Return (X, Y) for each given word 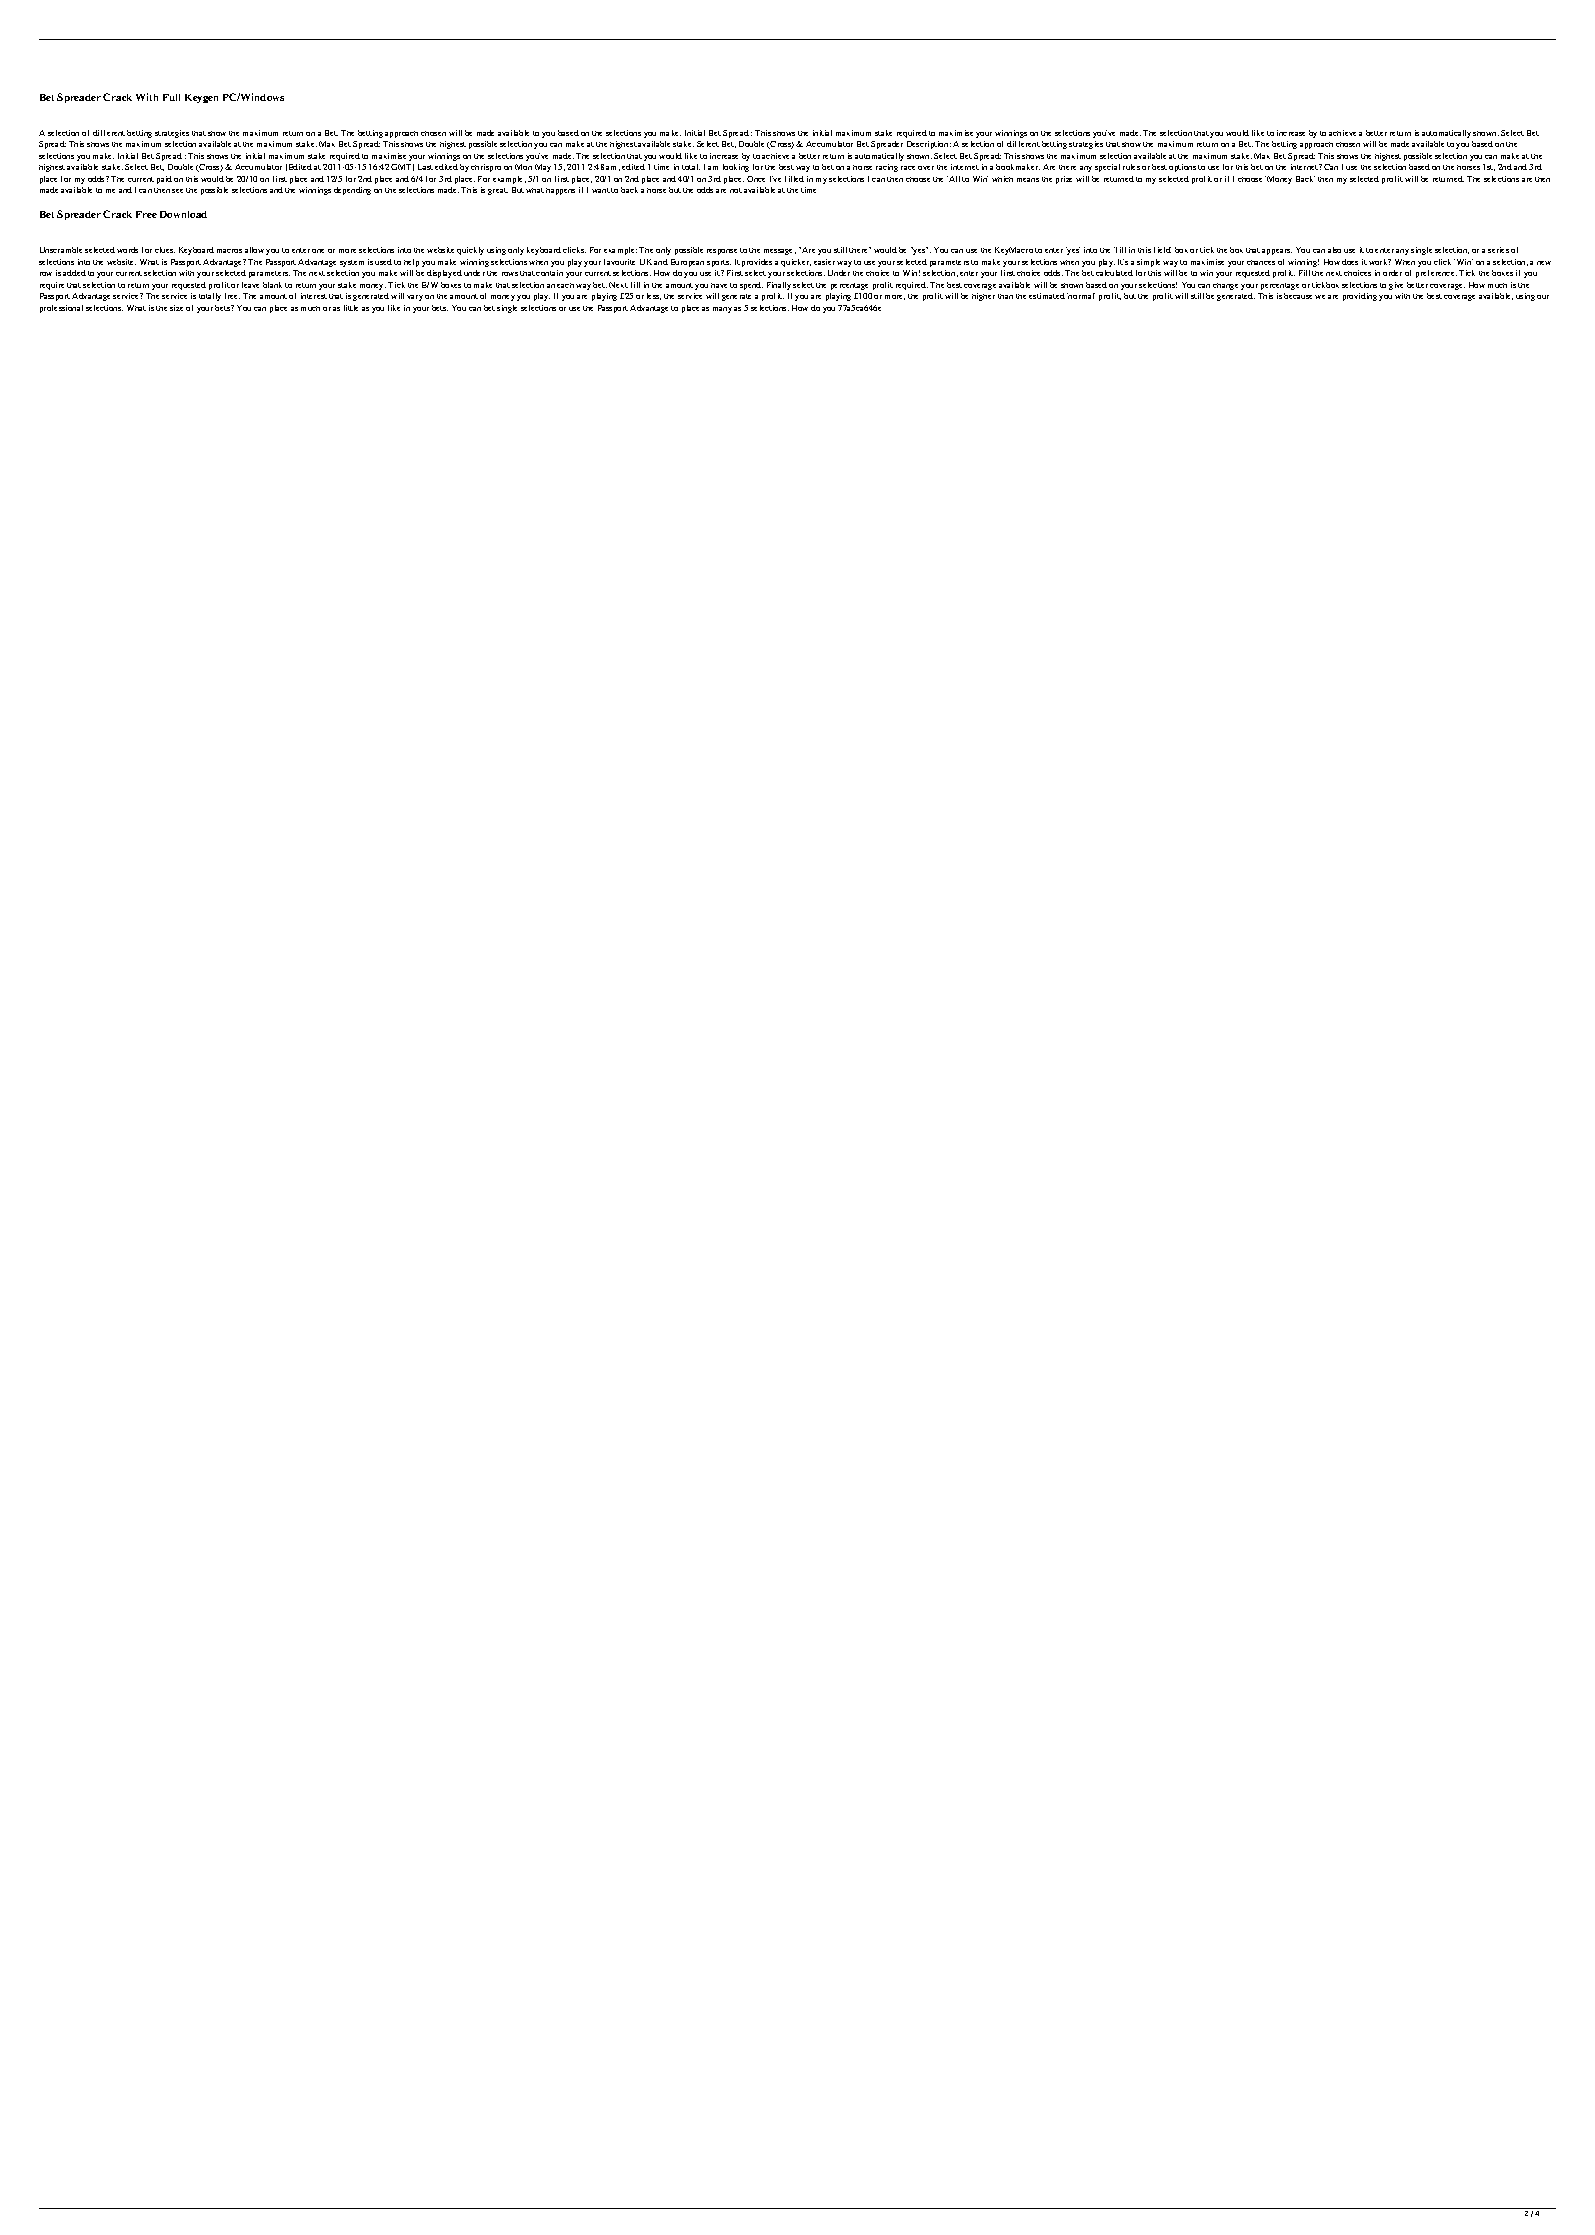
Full (171, 97)
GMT (402, 167)
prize (1064, 180)
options (1182, 168)
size (176, 308)
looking (736, 168)
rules (1131, 167)
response (722, 252)
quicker (796, 263)
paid (164, 180)
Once (756, 179)
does (1350, 262)
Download (183, 214)
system (352, 263)
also (1334, 250)
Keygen (201, 98)
